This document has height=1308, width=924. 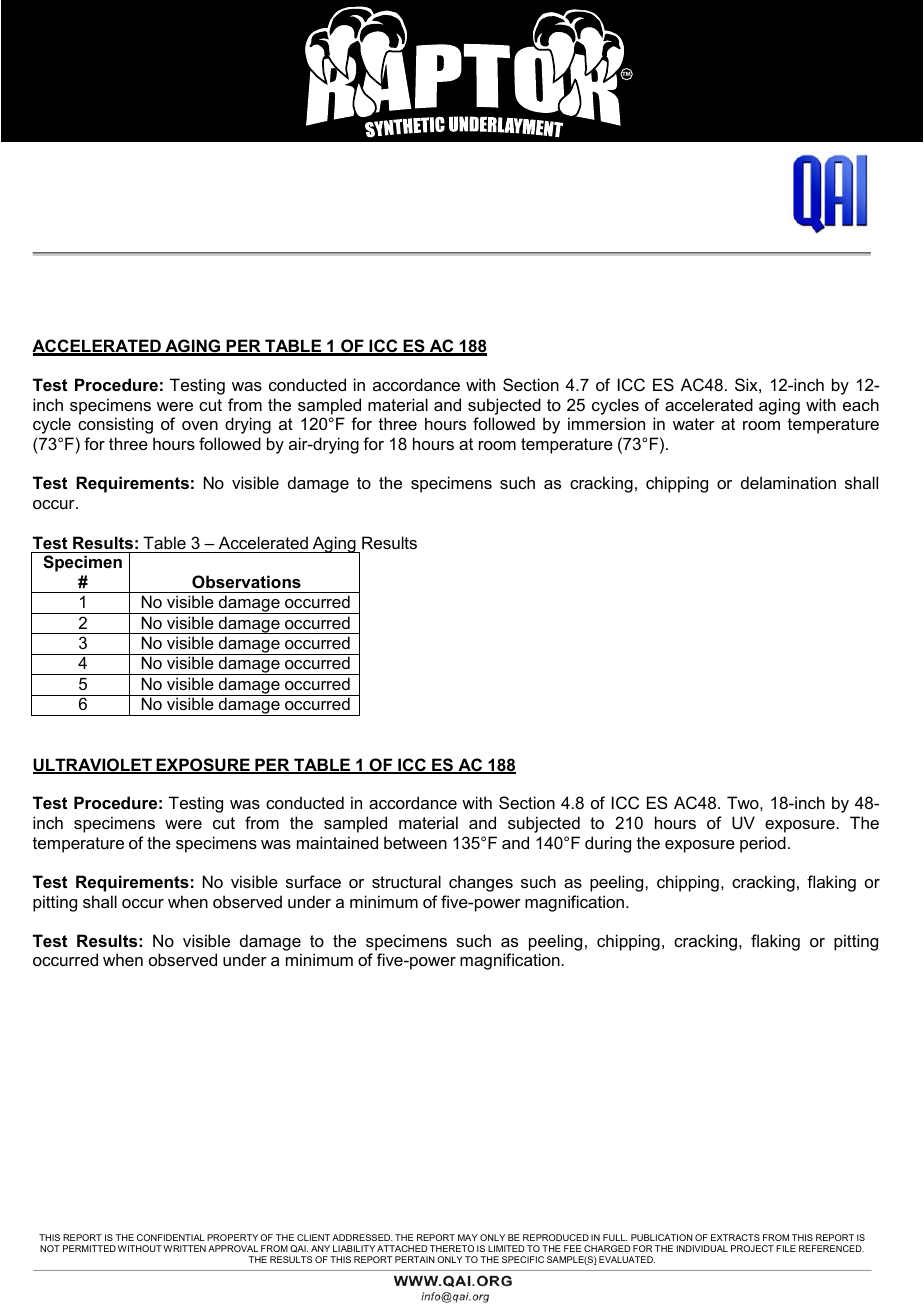 What do you see at coordinates (171, 1237) in the document?
I see `CONFIDENTIAL` at bounding box center [171, 1237].
